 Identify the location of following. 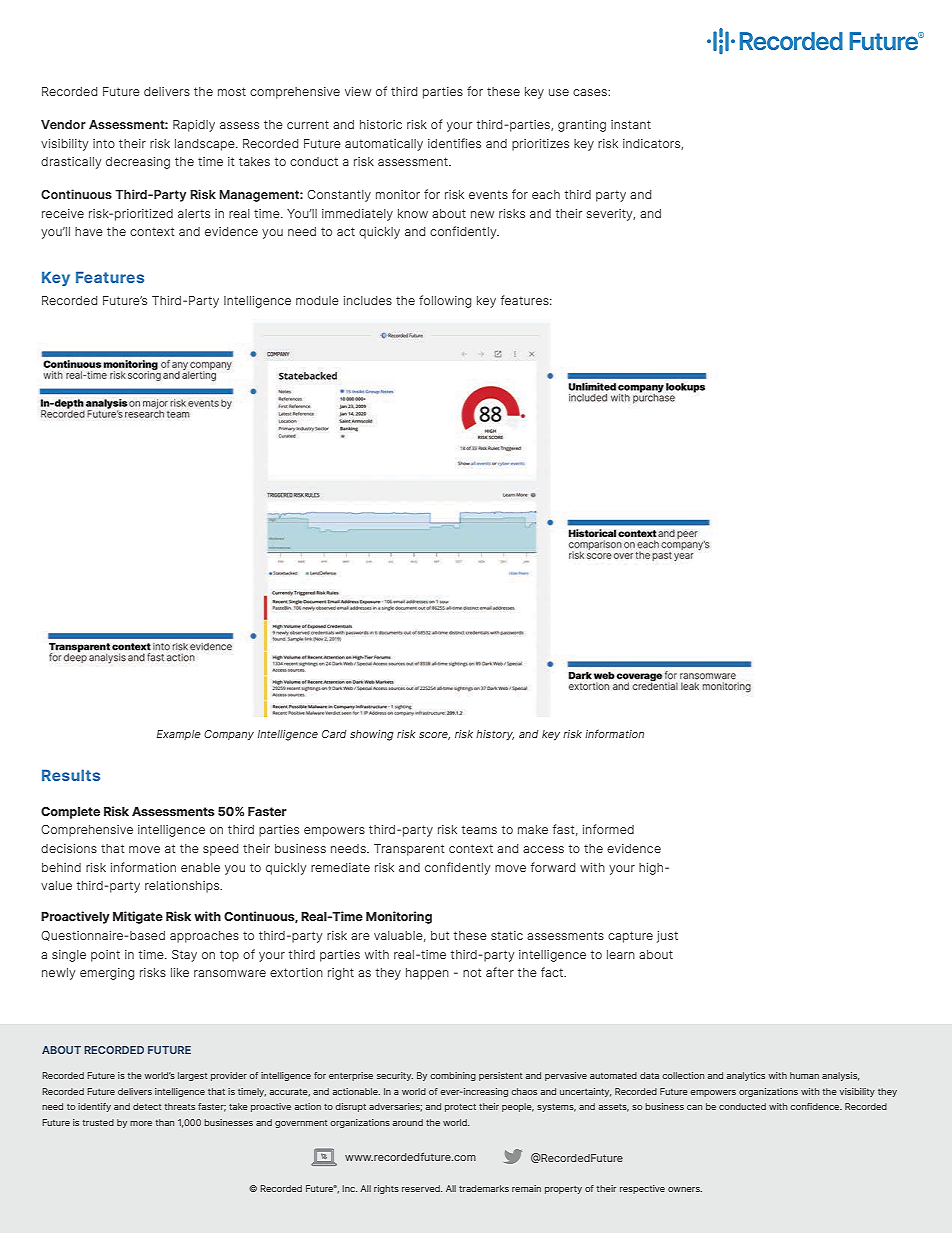
(445, 301).
